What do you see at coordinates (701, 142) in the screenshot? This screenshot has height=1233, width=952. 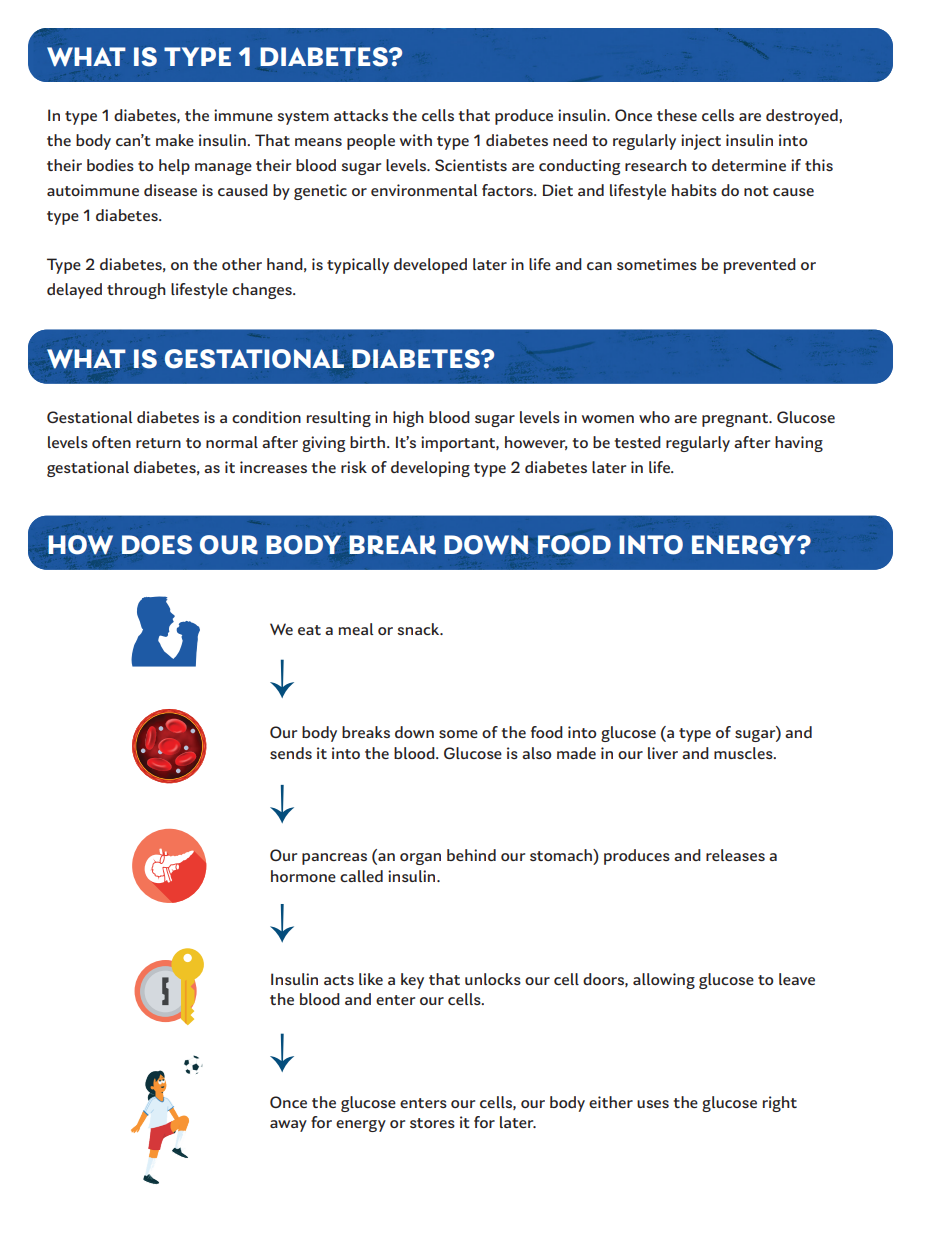 I see `inject` at bounding box center [701, 142].
